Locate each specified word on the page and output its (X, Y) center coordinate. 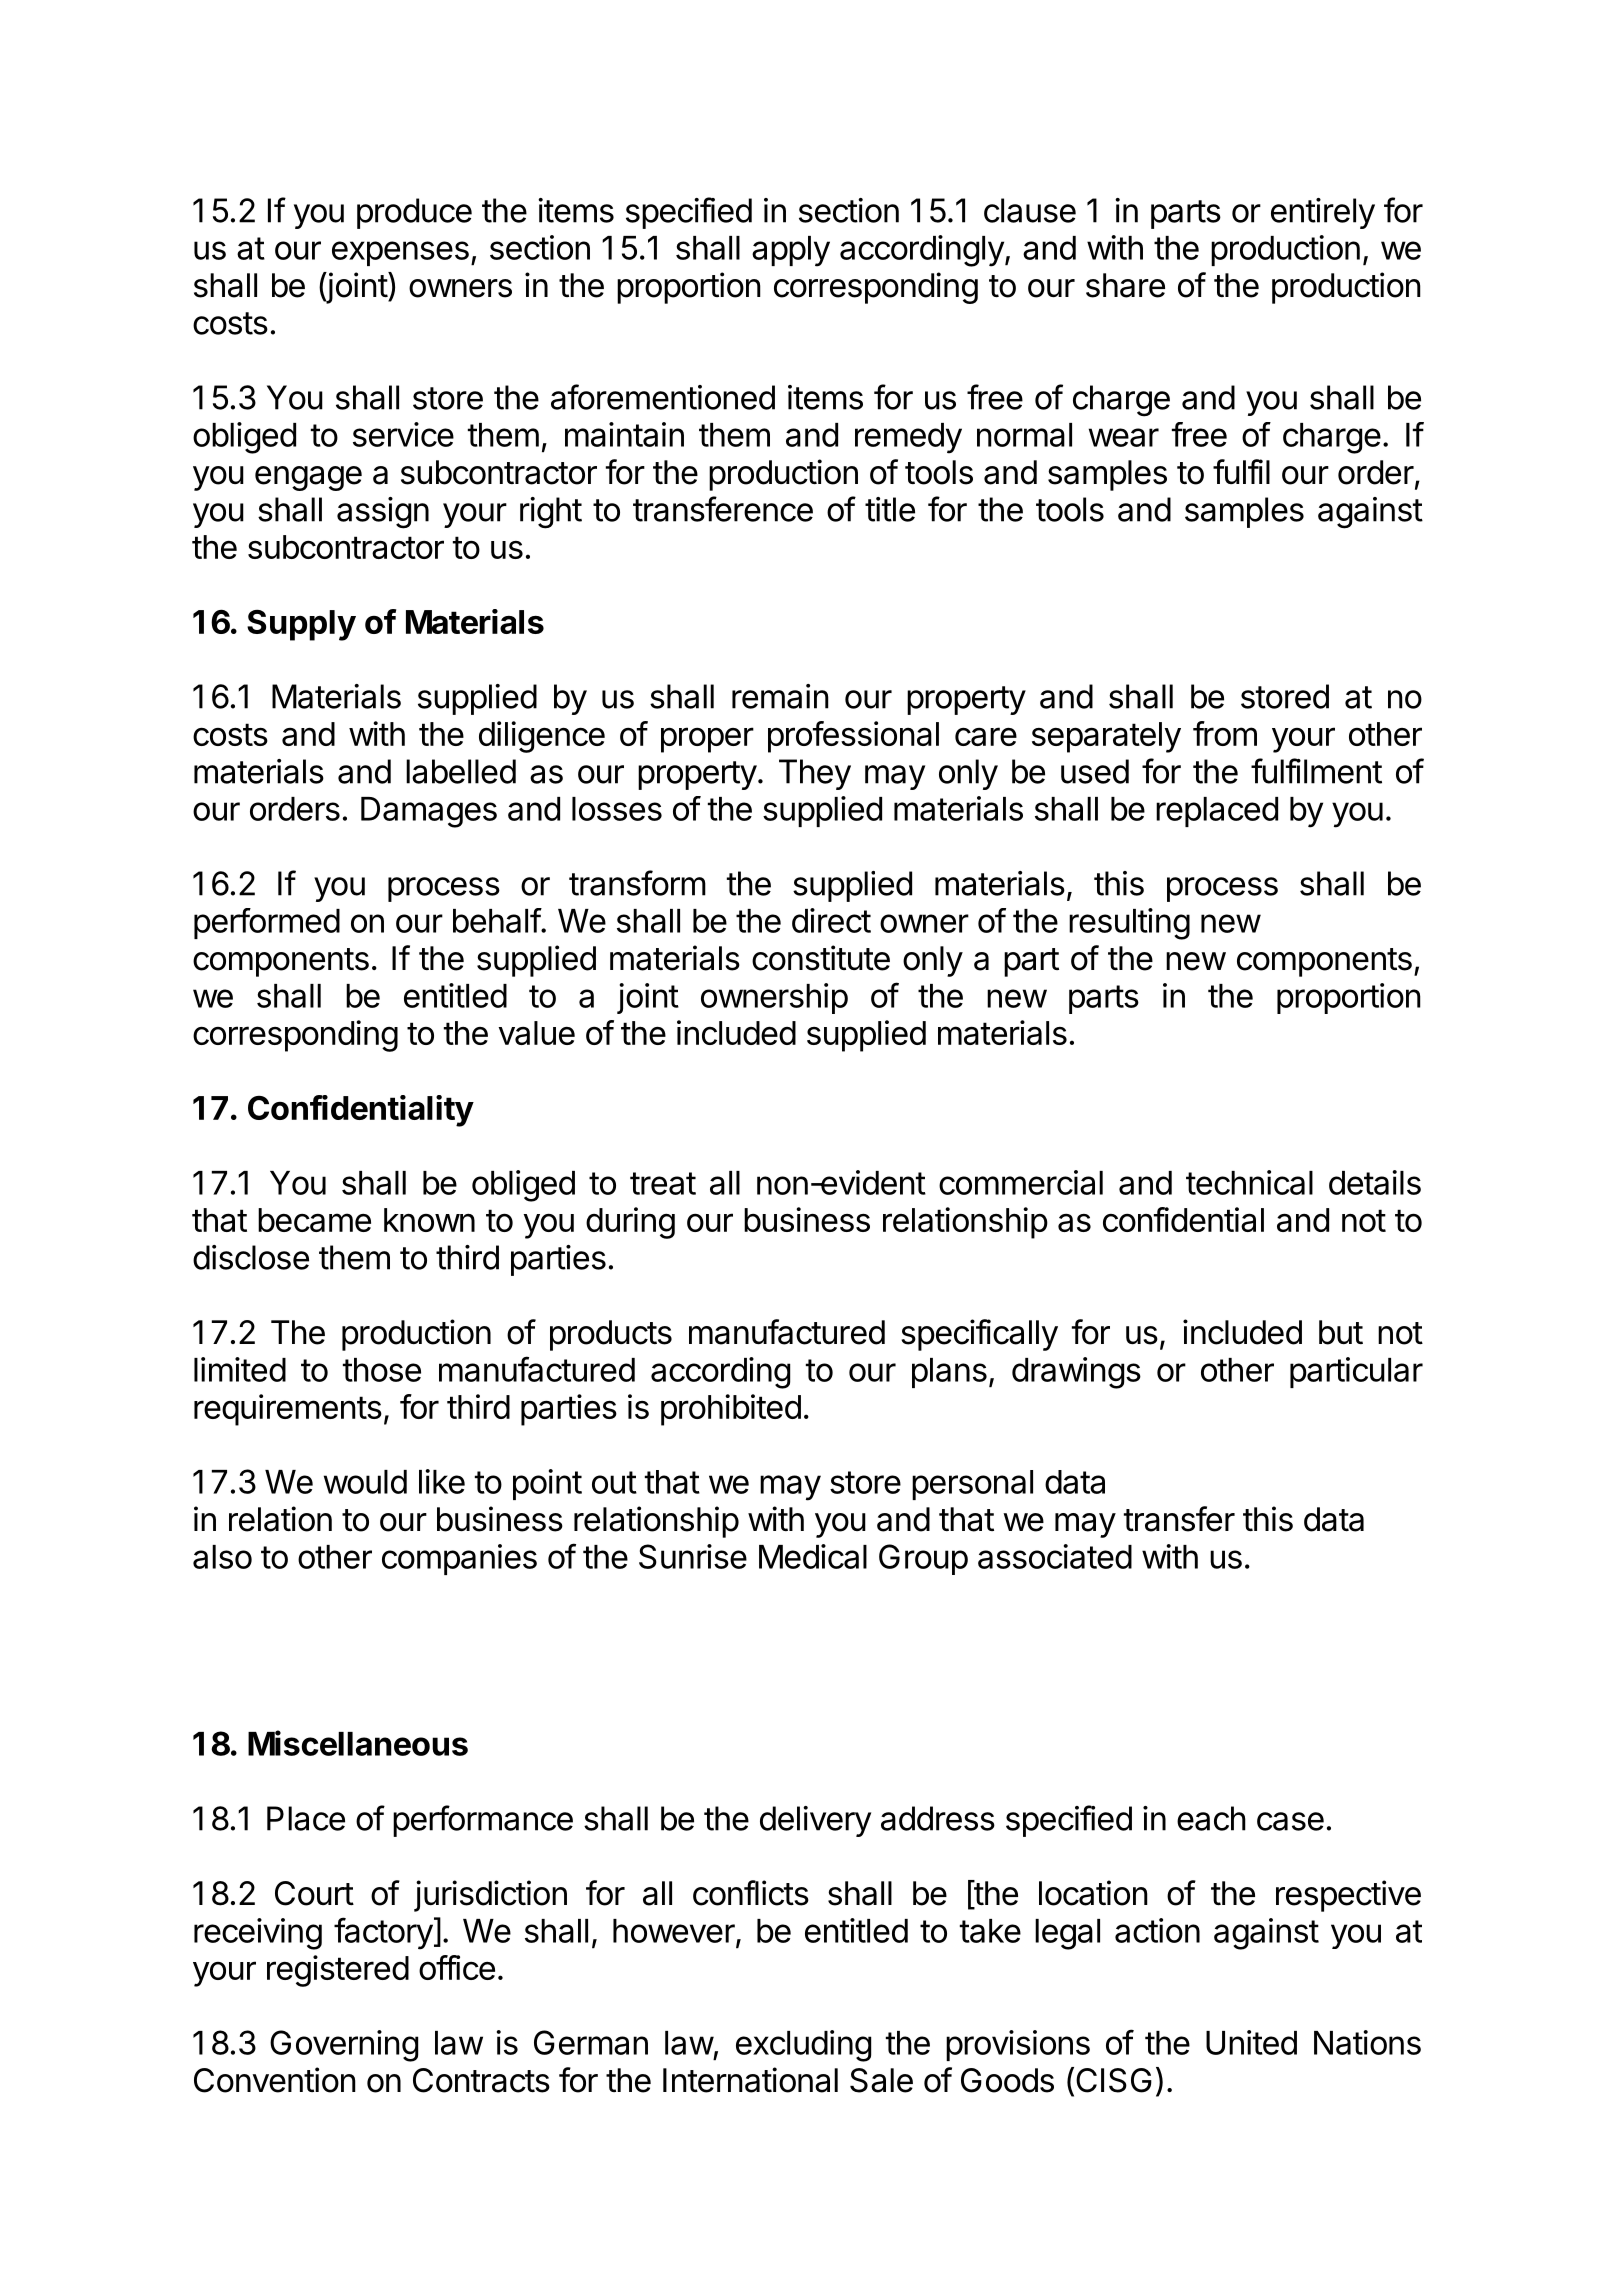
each (1211, 1818)
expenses (400, 253)
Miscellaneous (358, 1743)
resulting (1129, 924)
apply (791, 251)
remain (780, 696)
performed (267, 923)
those (382, 1370)
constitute (821, 958)
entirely (1323, 213)
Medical (813, 1556)
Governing (344, 2046)
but (1341, 1332)
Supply (301, 625)
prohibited (731, 1410)
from (1225, 733)
